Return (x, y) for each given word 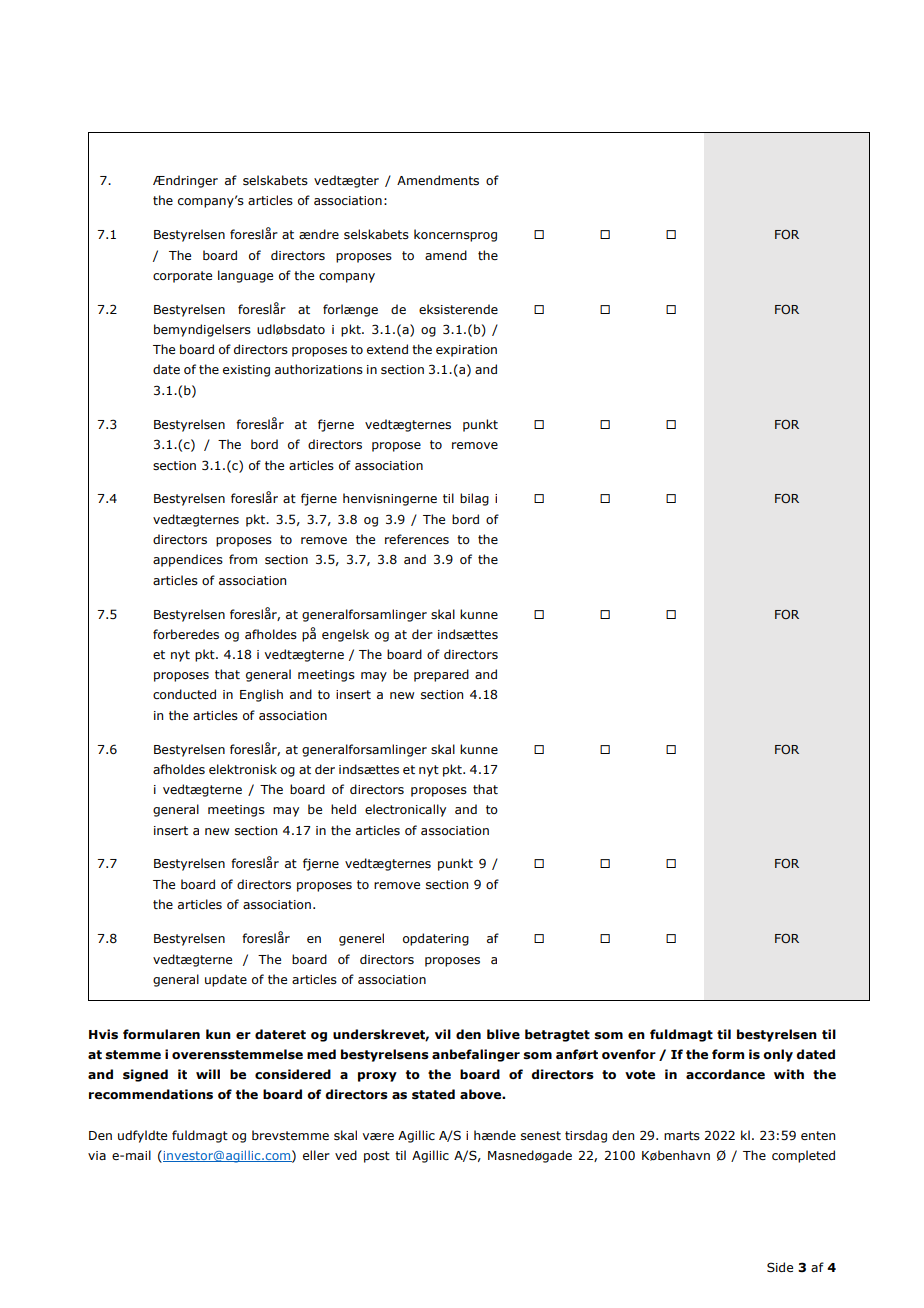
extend (387, 349)
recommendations (151, 1094)
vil (443, 1034)
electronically (405, 810)
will (208, 1074)
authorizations (319, 369)
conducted (184, 694)
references (417, 539)
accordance (725, 1074)
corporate (182, 277)
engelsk (345, 635)
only (778, 1055)
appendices (188, 560)
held (343, 809)
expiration (466, 351)
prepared (441, 675)
